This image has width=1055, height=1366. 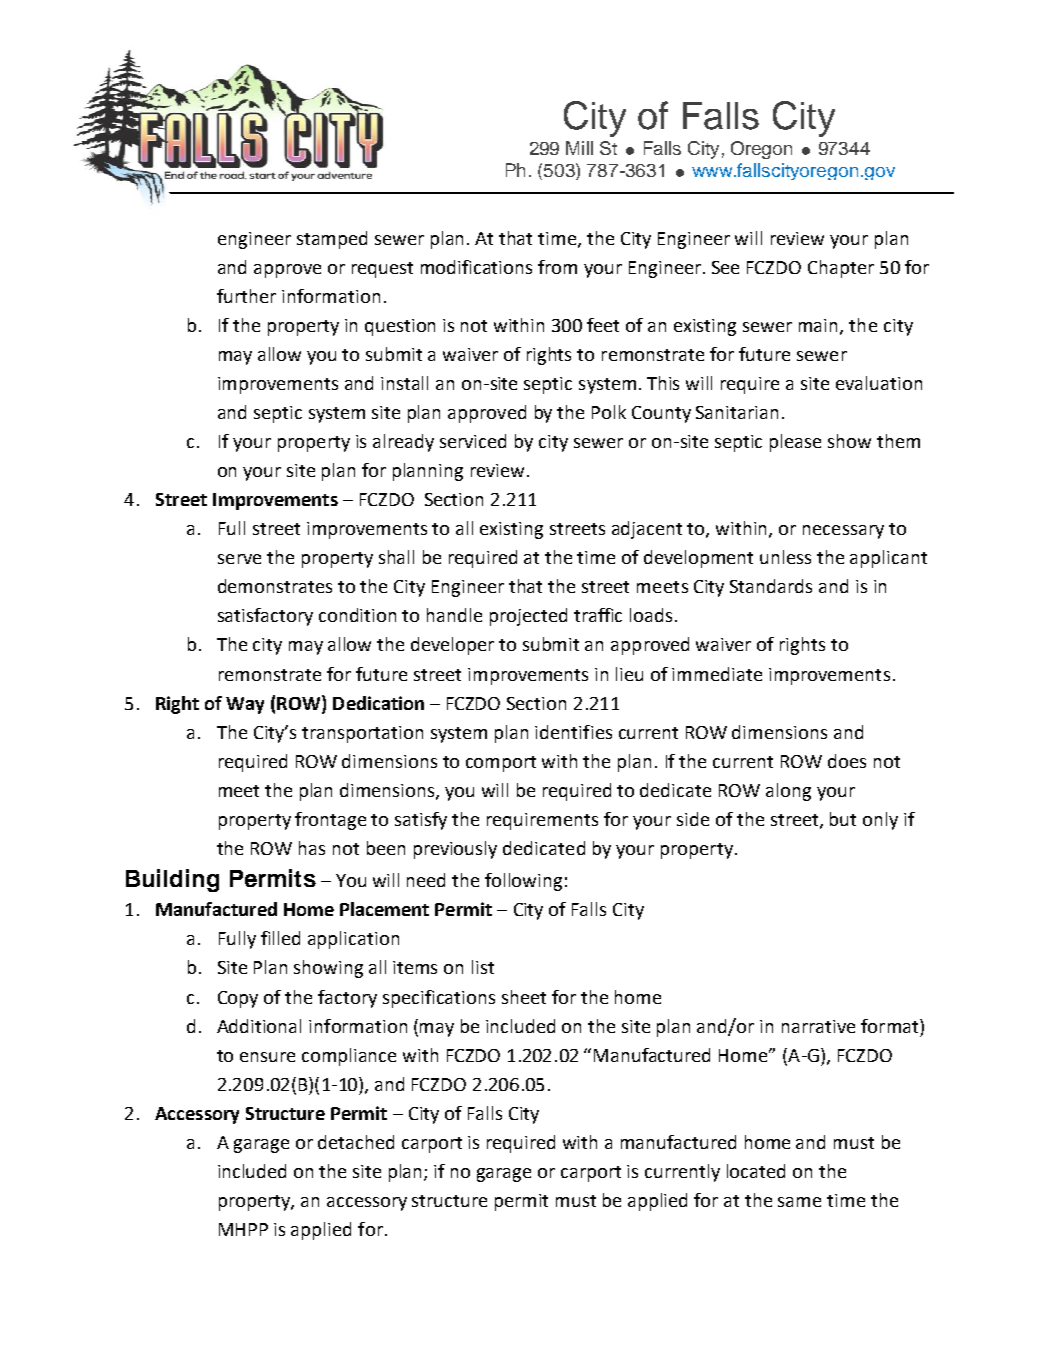 What do you see at coordinates (528, 617) in the image?
I see `projected` at bounding box center [528, 617].
